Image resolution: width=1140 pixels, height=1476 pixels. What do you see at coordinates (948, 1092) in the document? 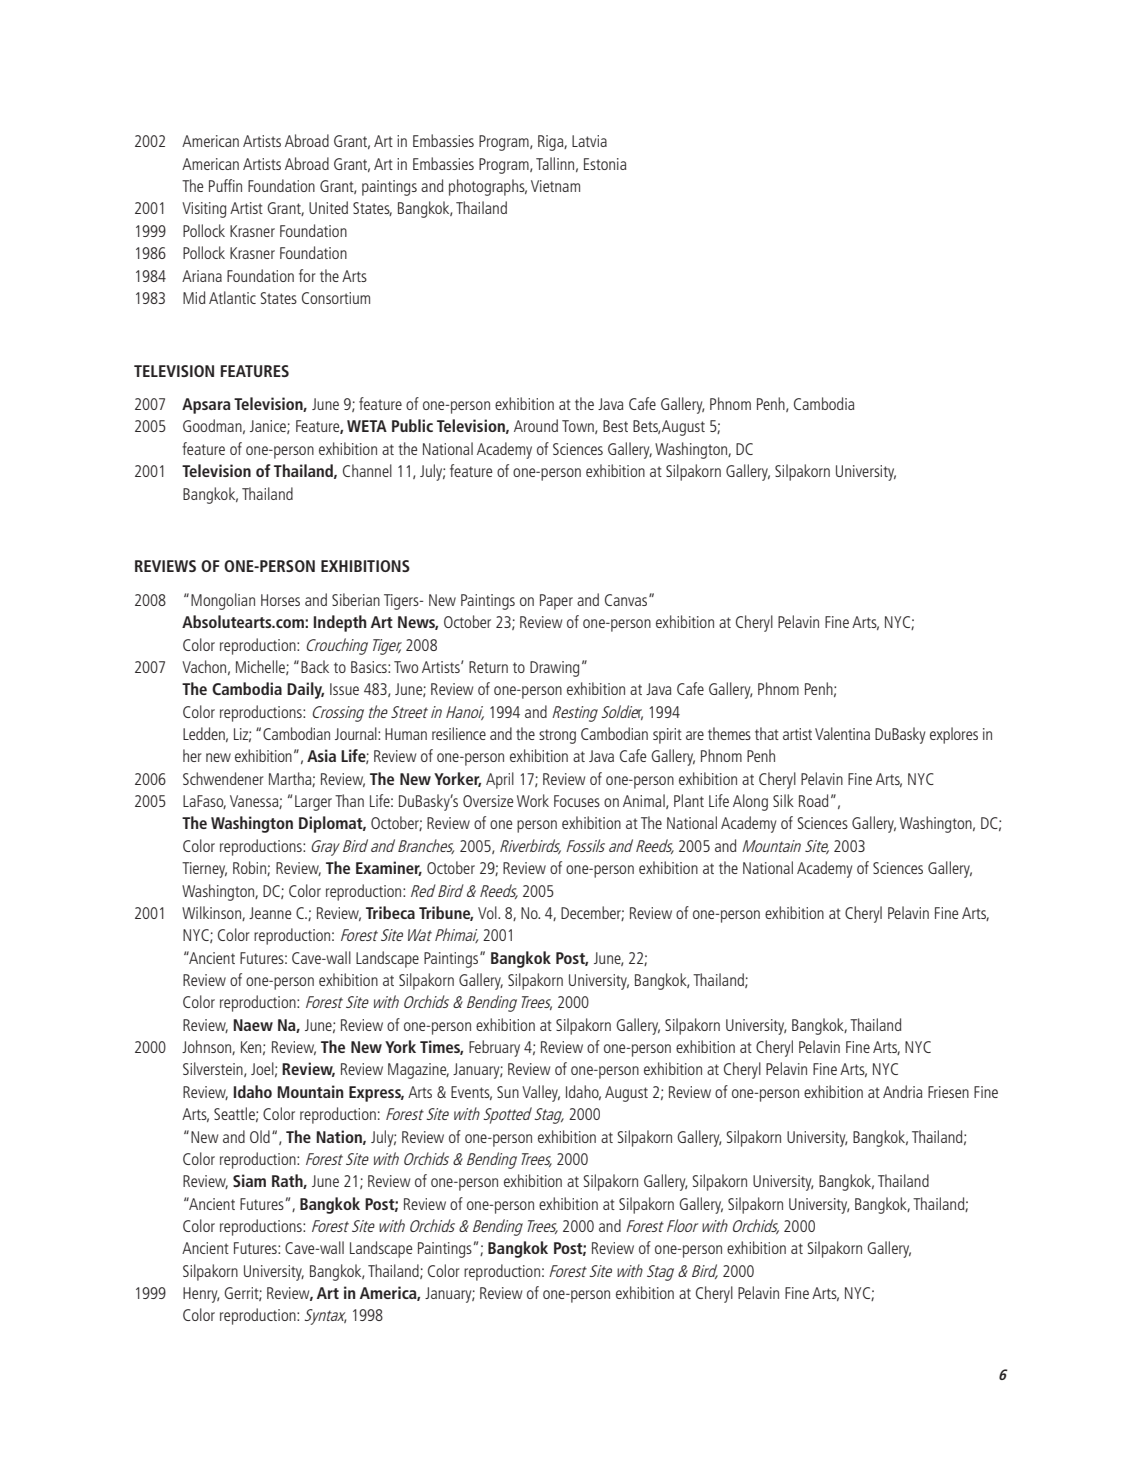
I see `Friesen` at bounding box center [948, 1092].
